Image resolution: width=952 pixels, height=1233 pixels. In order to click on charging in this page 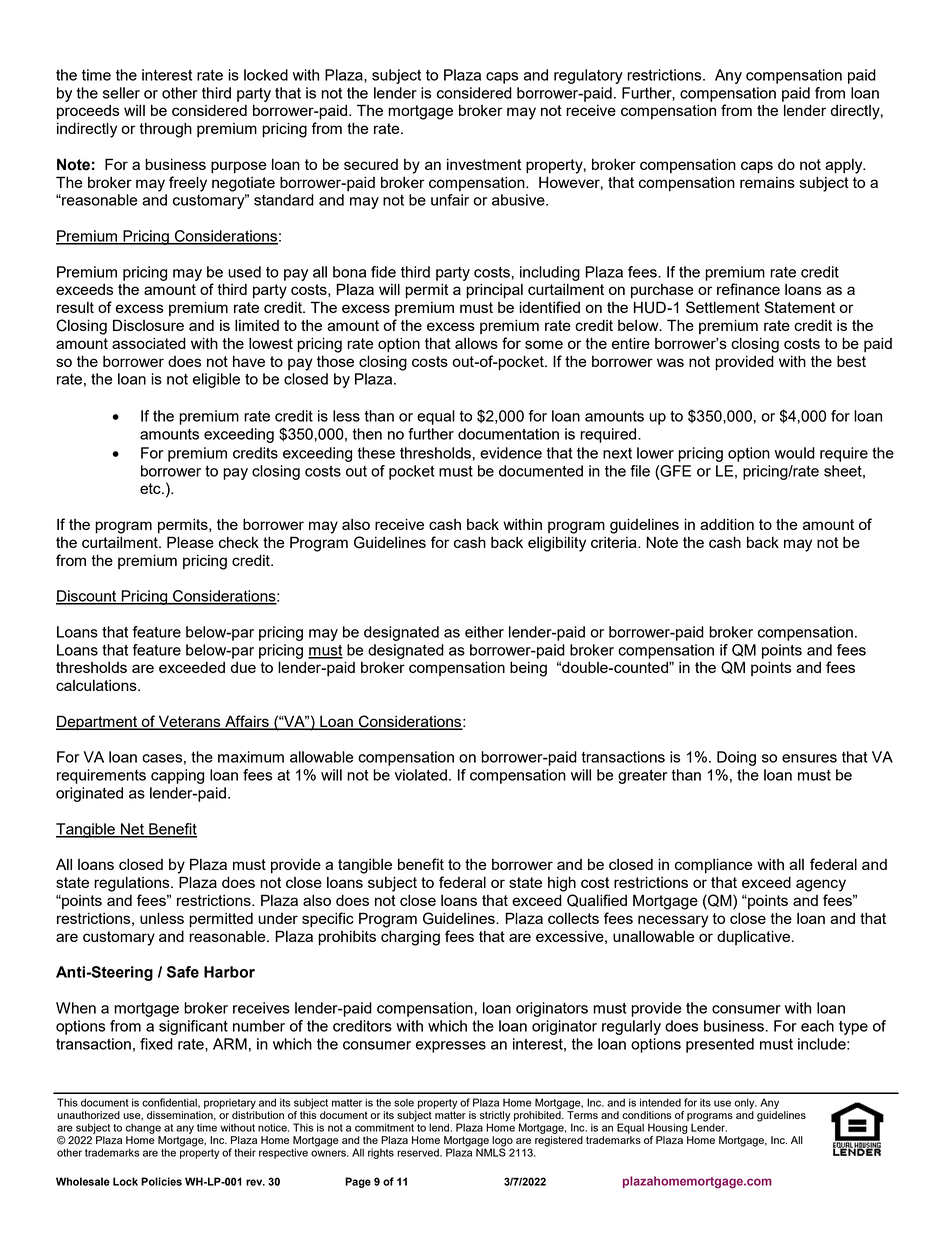, I will do `click(410, 938)`.
